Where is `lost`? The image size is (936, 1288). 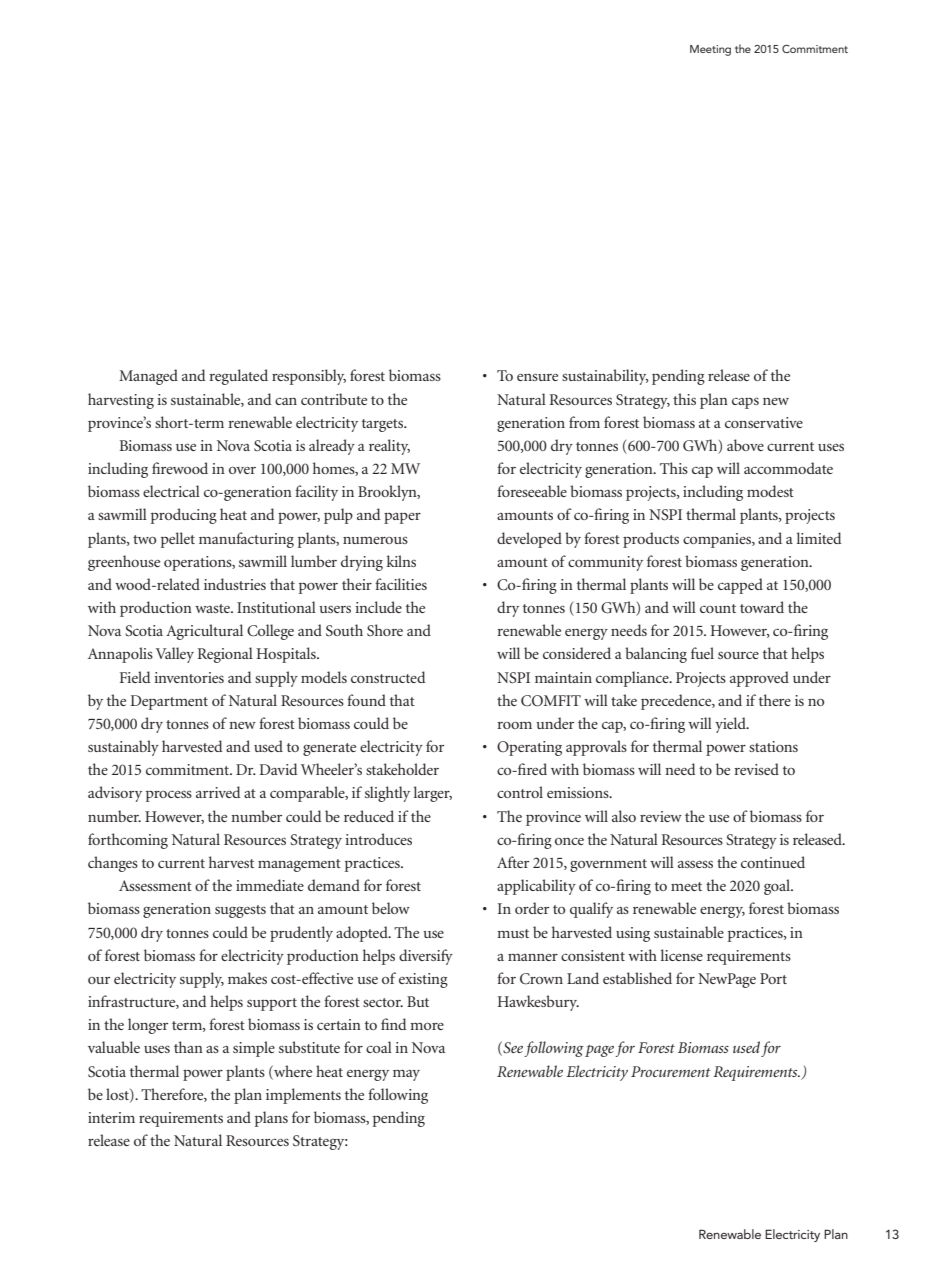 lost is located at coordinates (118, 1095).
